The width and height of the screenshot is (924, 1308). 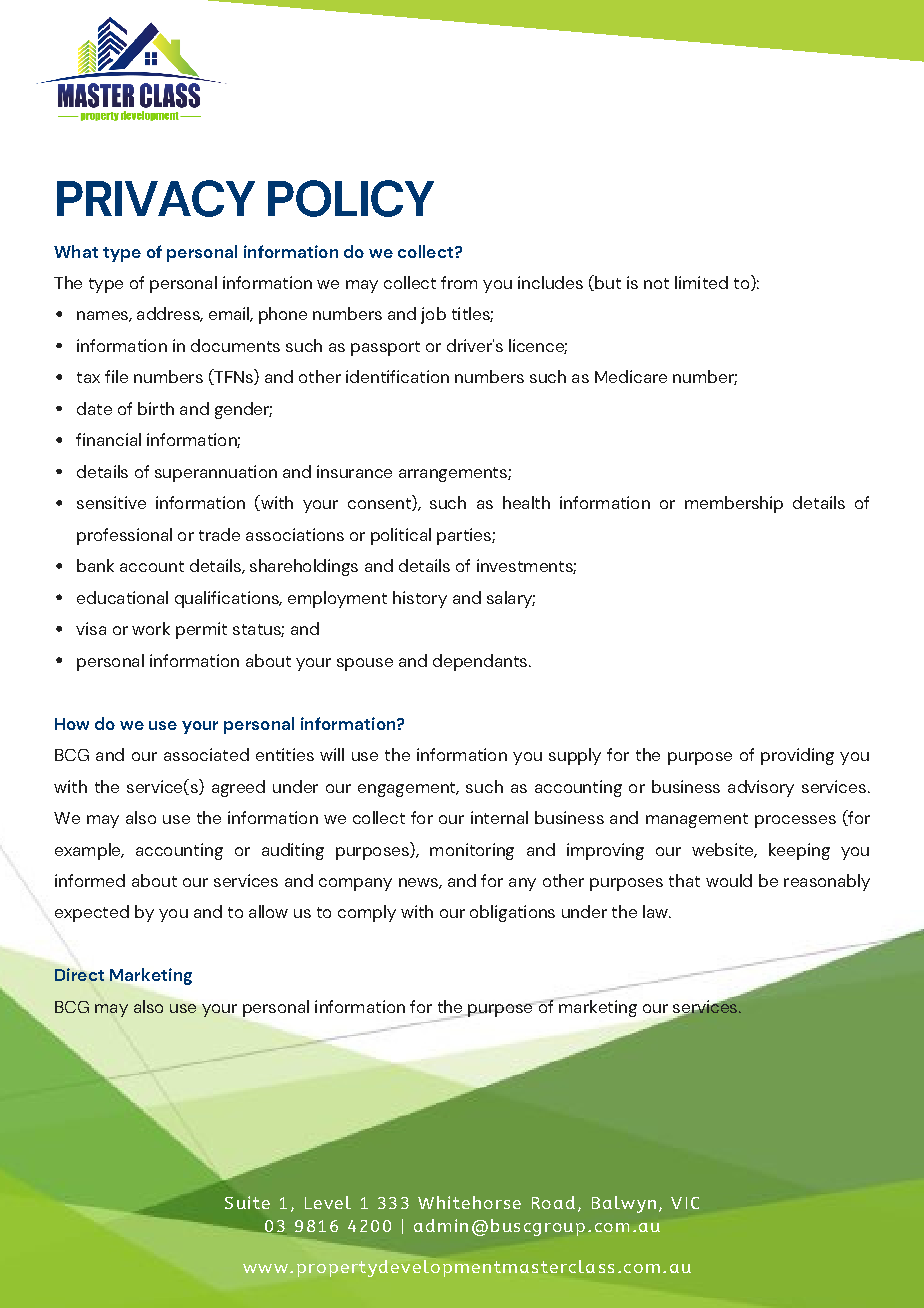 I want to click on limited, so click(x=701, y=282).
